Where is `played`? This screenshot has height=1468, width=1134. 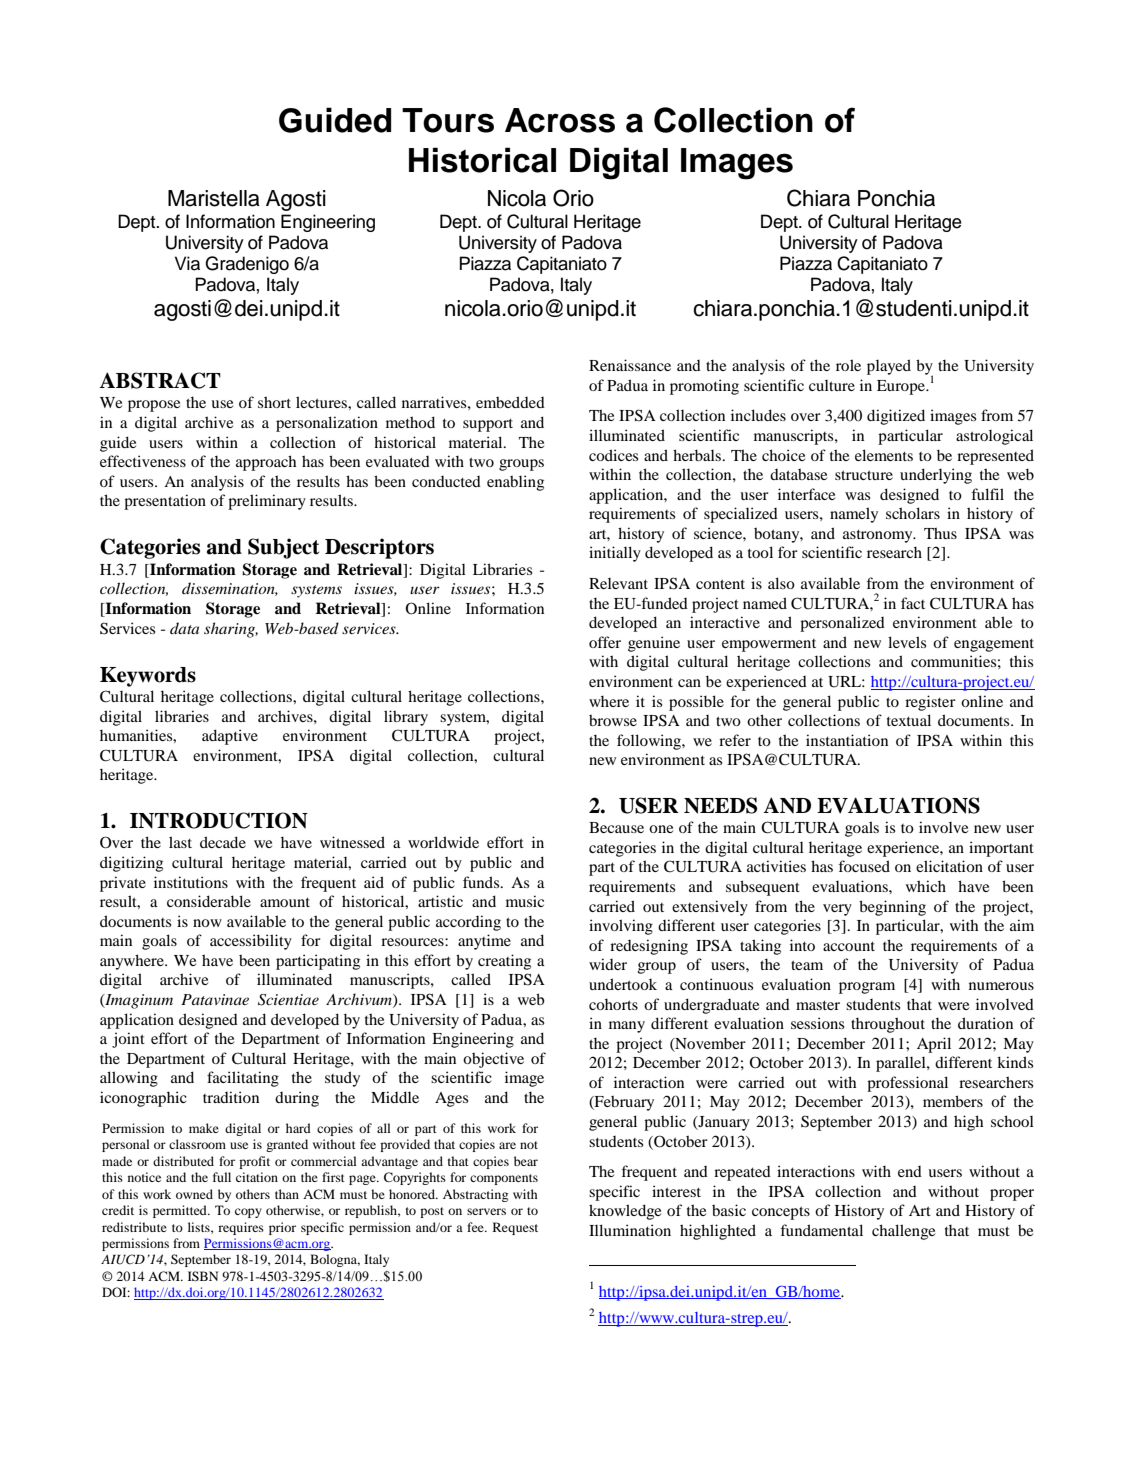
played is located at coordinates (889, 367).
